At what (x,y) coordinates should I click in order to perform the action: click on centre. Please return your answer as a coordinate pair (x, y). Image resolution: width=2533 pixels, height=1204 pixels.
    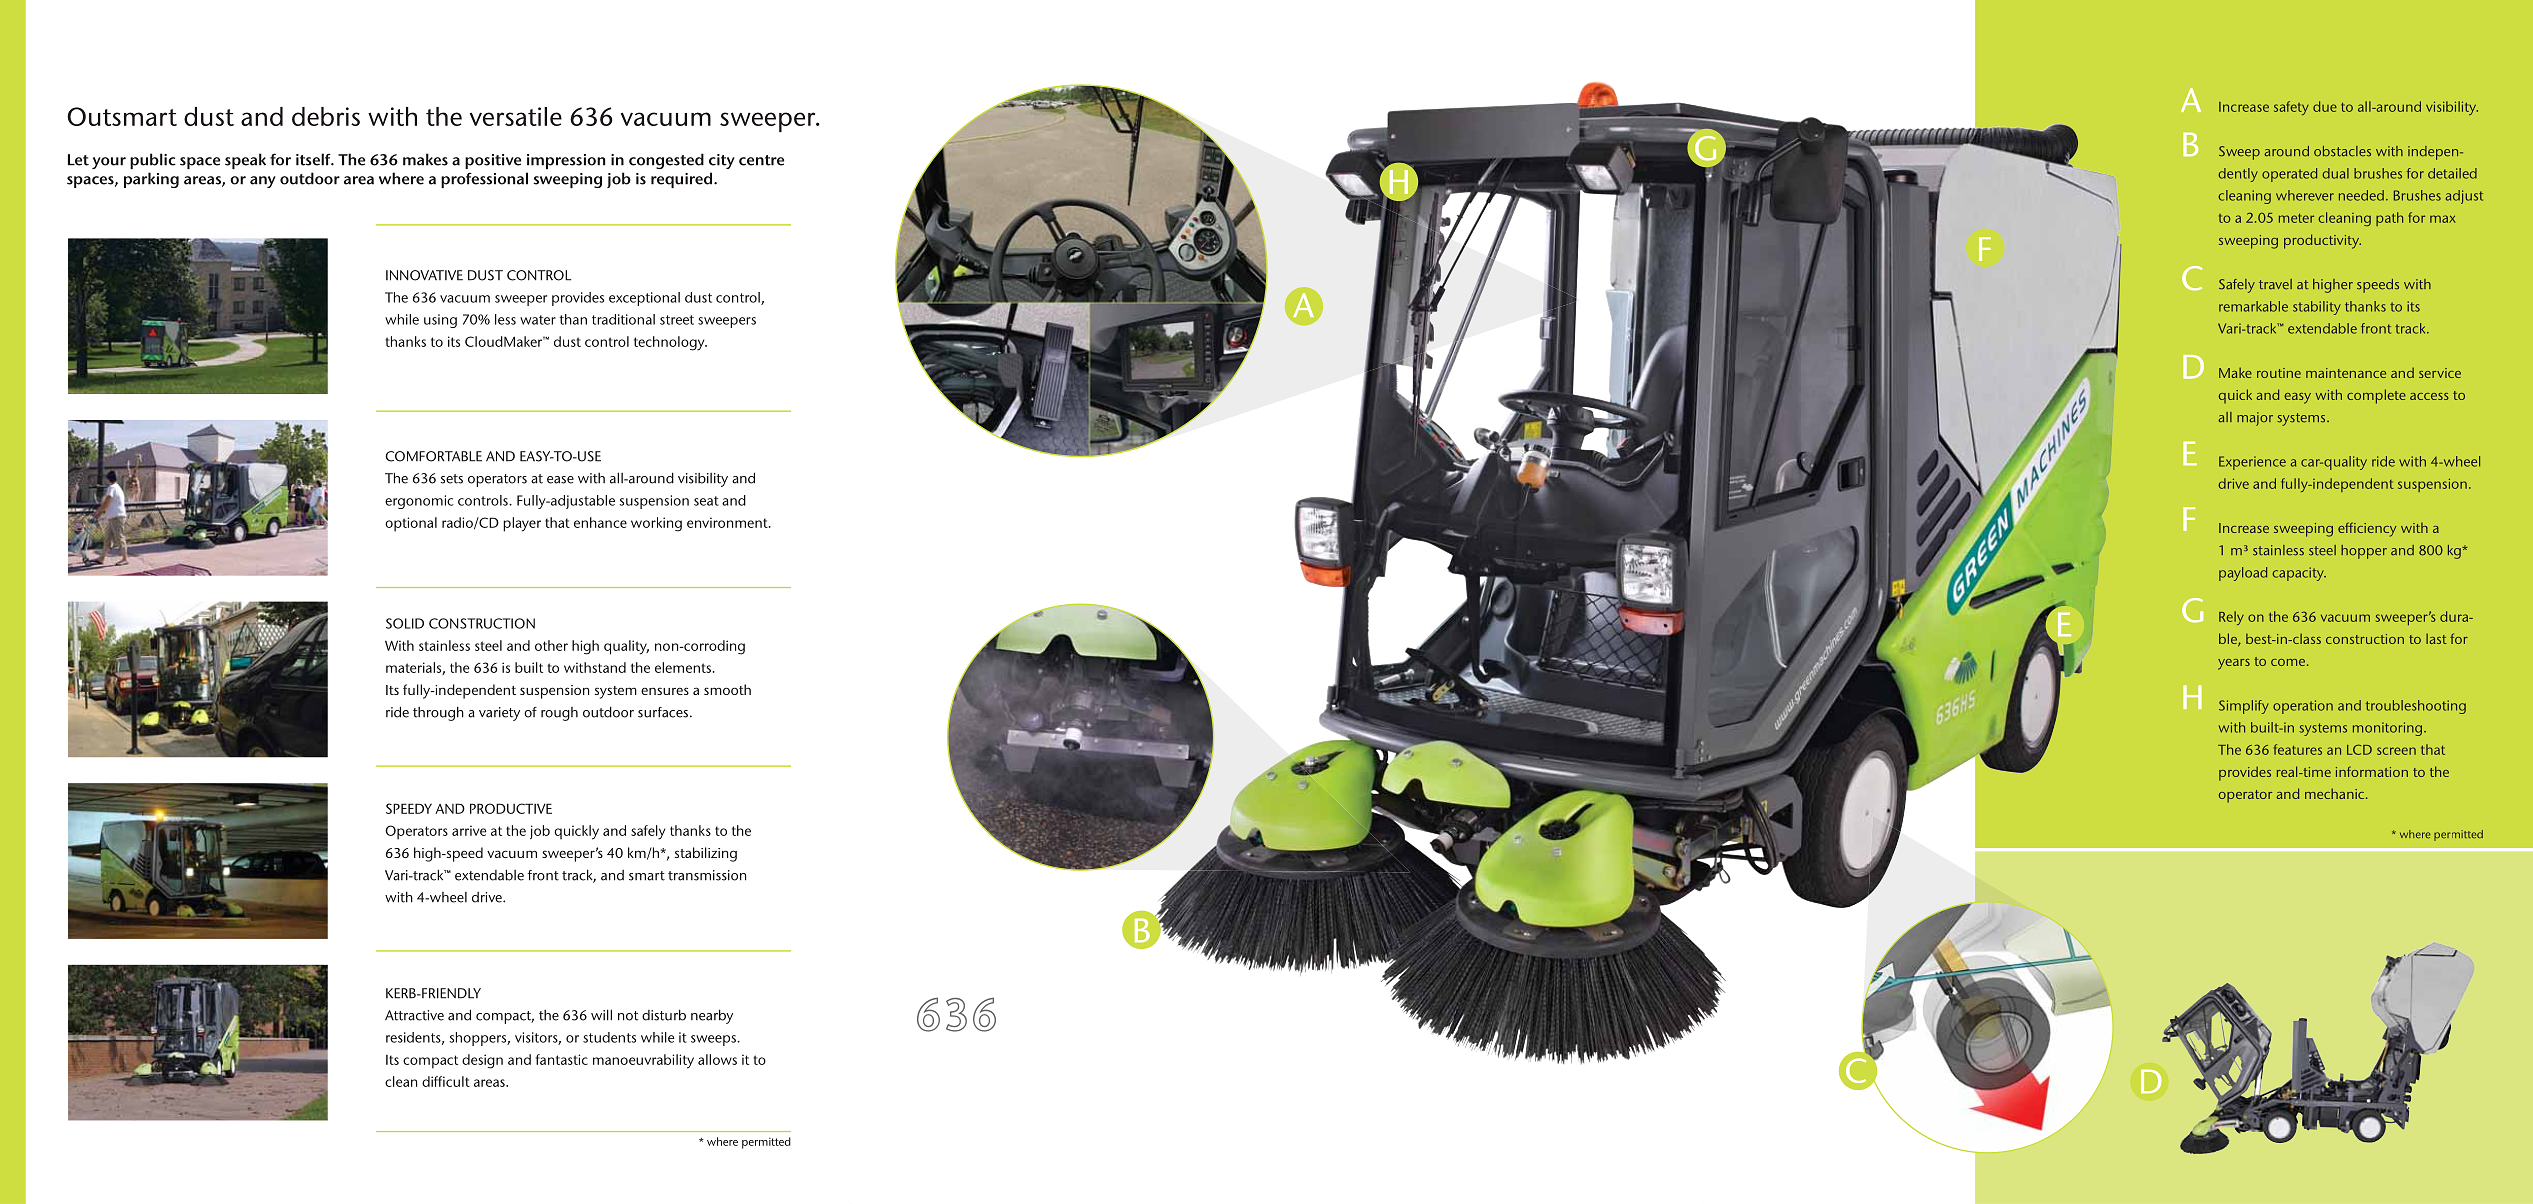
    Looking at the image, I should click on (761, 160).
